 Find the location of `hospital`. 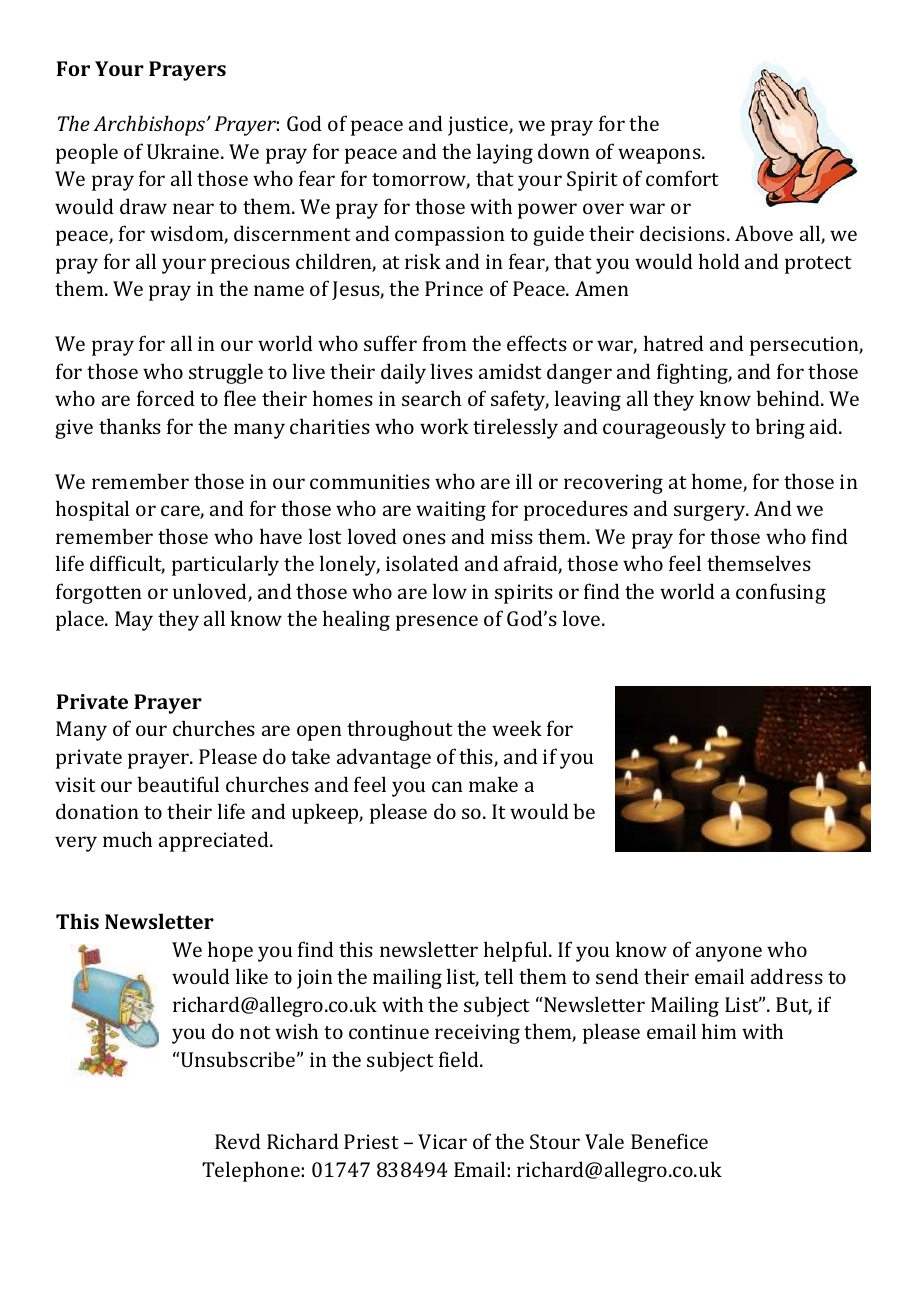

hospital is located at coordinates (92, 510).
